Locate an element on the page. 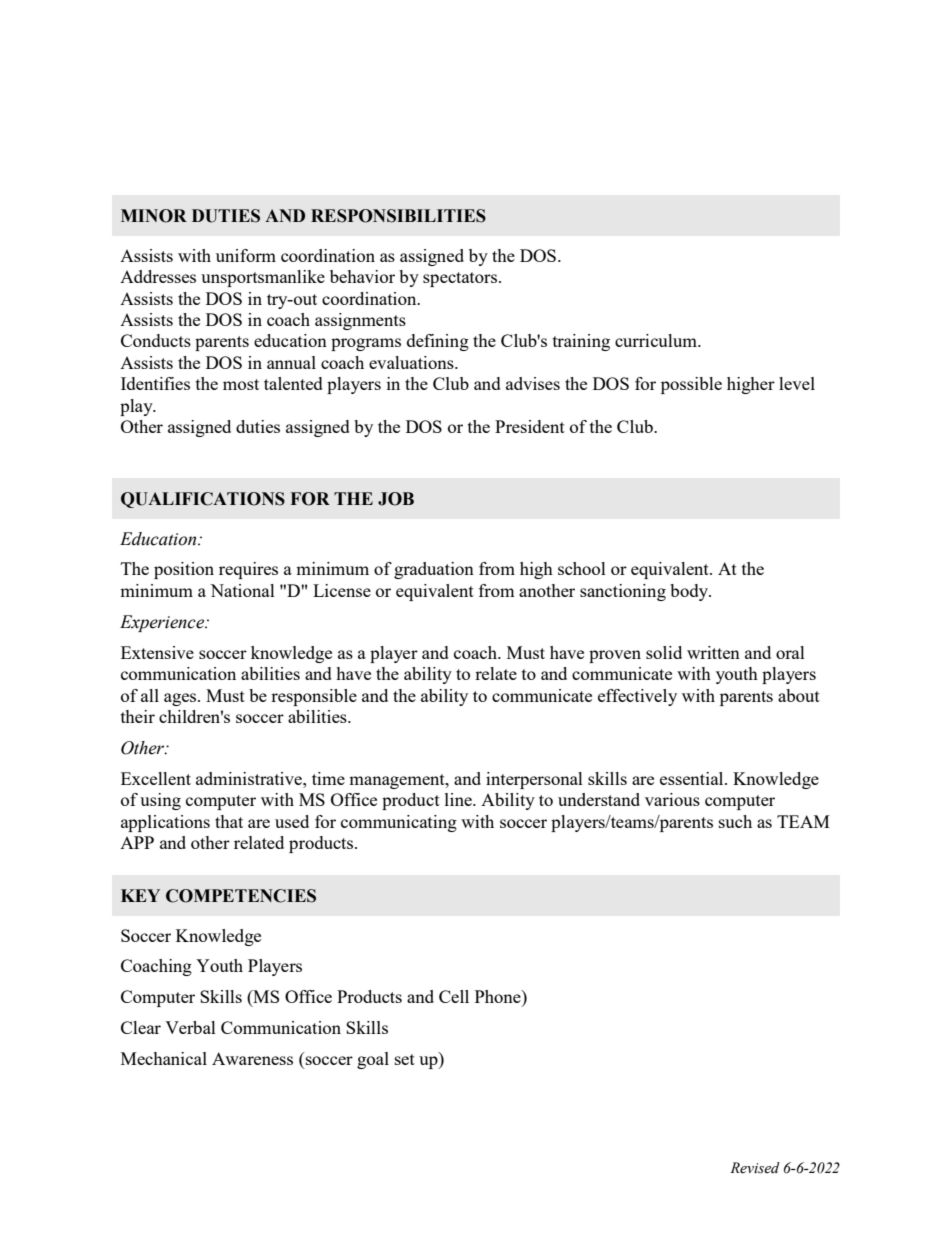 The image size is (952, 1233). uniform is located at coordinates (246, 255).
